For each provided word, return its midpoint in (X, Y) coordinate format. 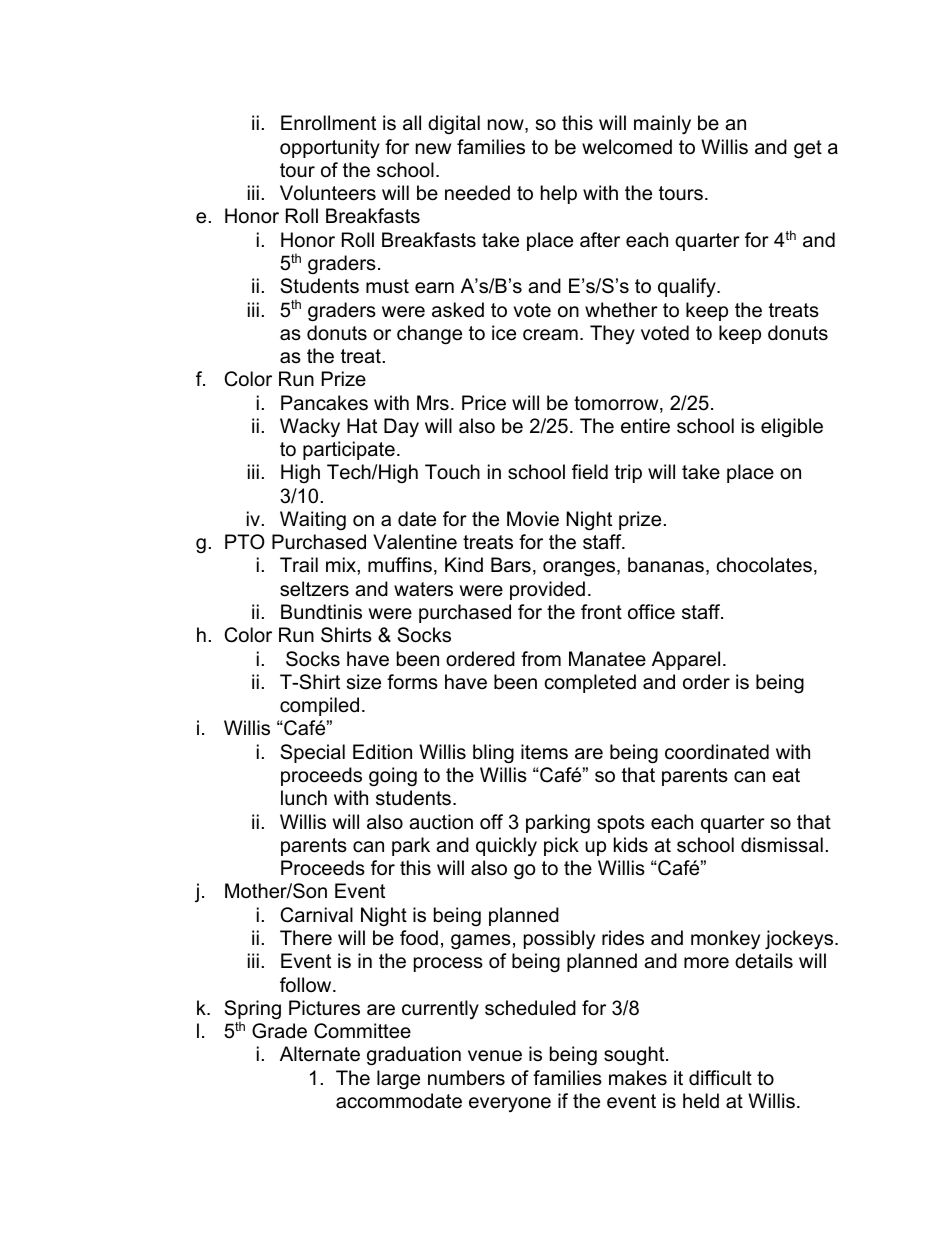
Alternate (320, 1054)
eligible (792, 428)
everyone (510, 1104)
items (544, 752)
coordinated (717, 752)
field (590, 472)
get (808, 149)
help (559, 194)
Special (312, 753)
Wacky (310, 427)
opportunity (330, 148)
